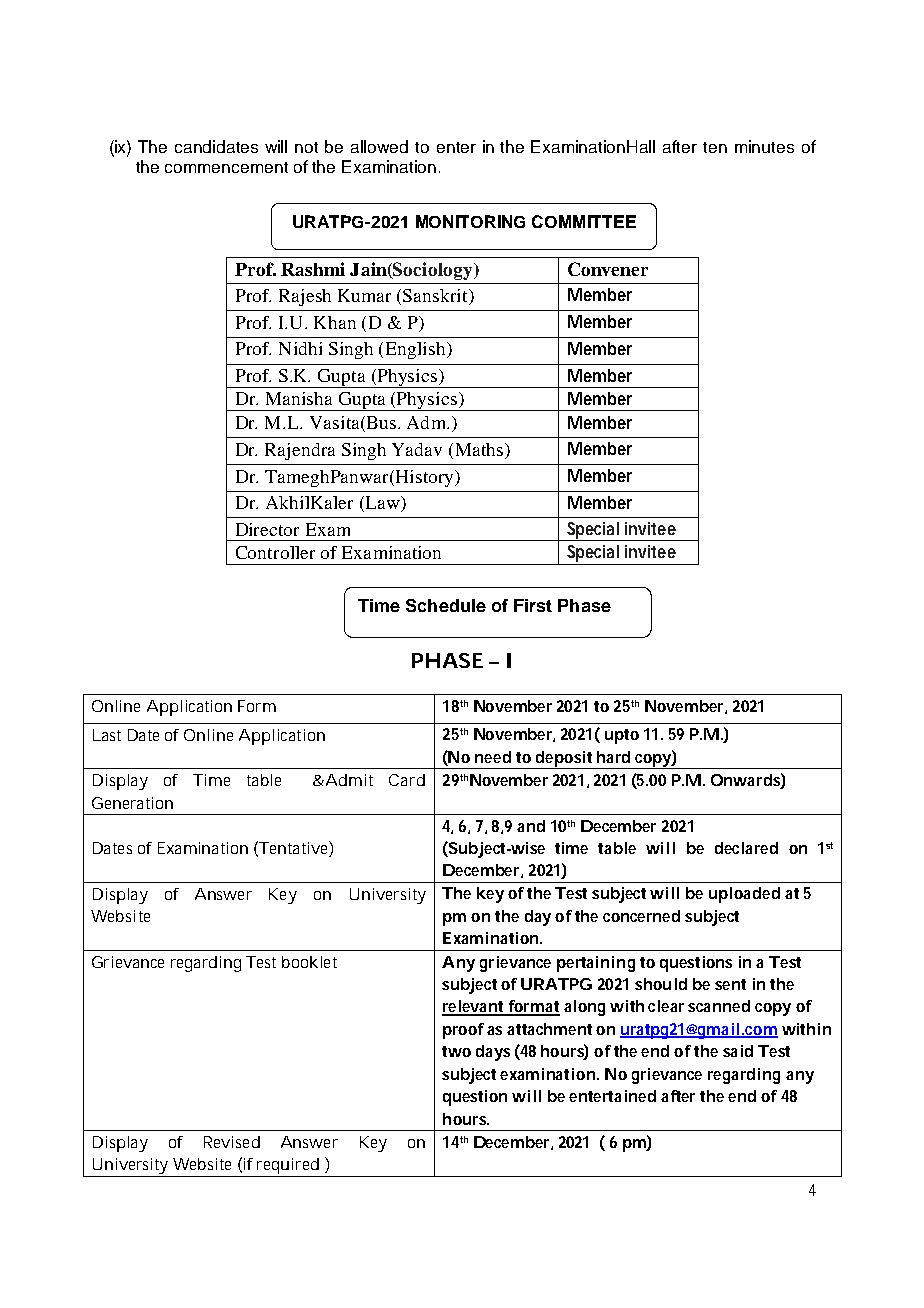  What do you see at coordinates (764, 146) in the screenshot?
I see `minutes` at bounding box center [764, 146].
